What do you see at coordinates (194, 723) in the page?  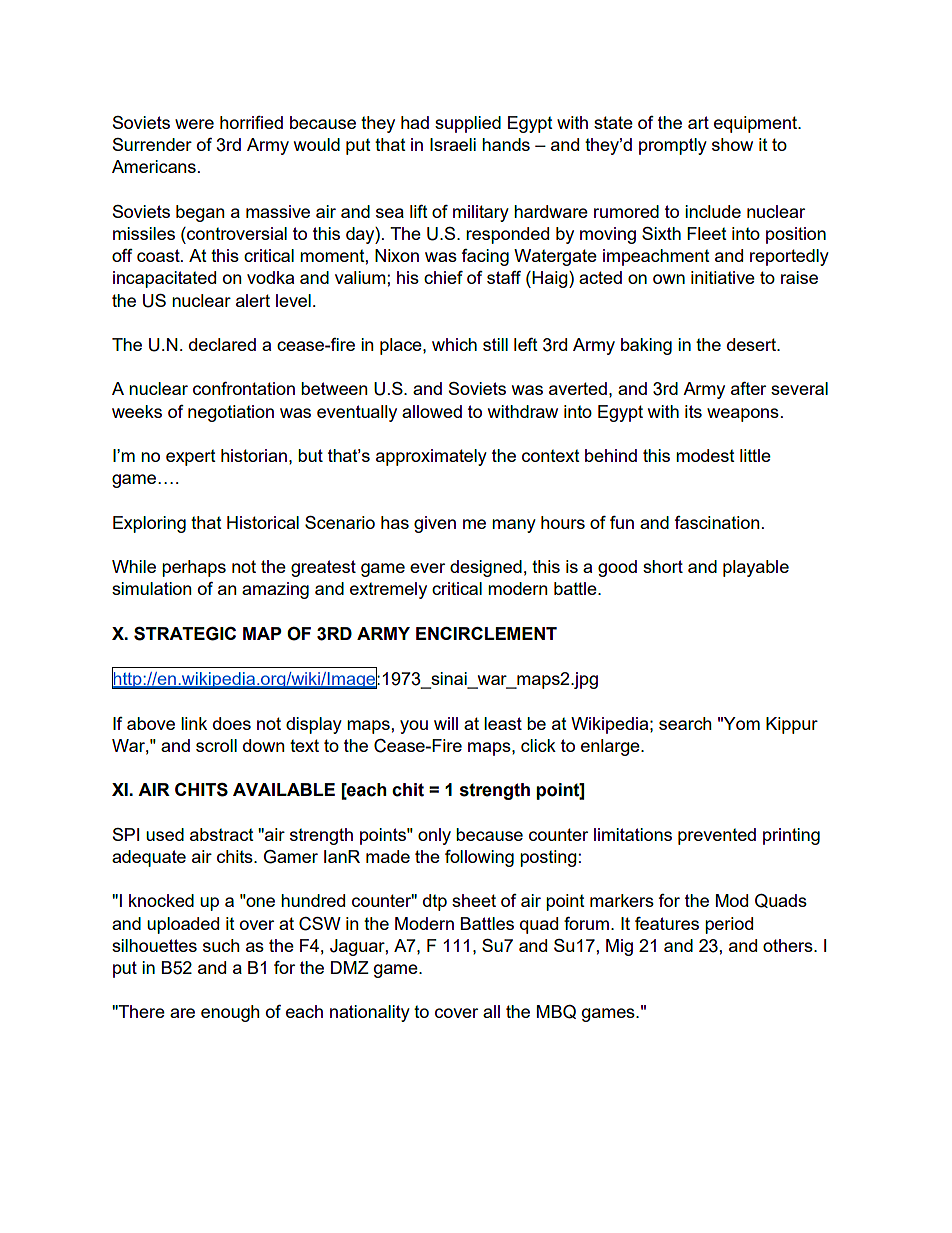 I see `link` at bounding box center [194, 723].
